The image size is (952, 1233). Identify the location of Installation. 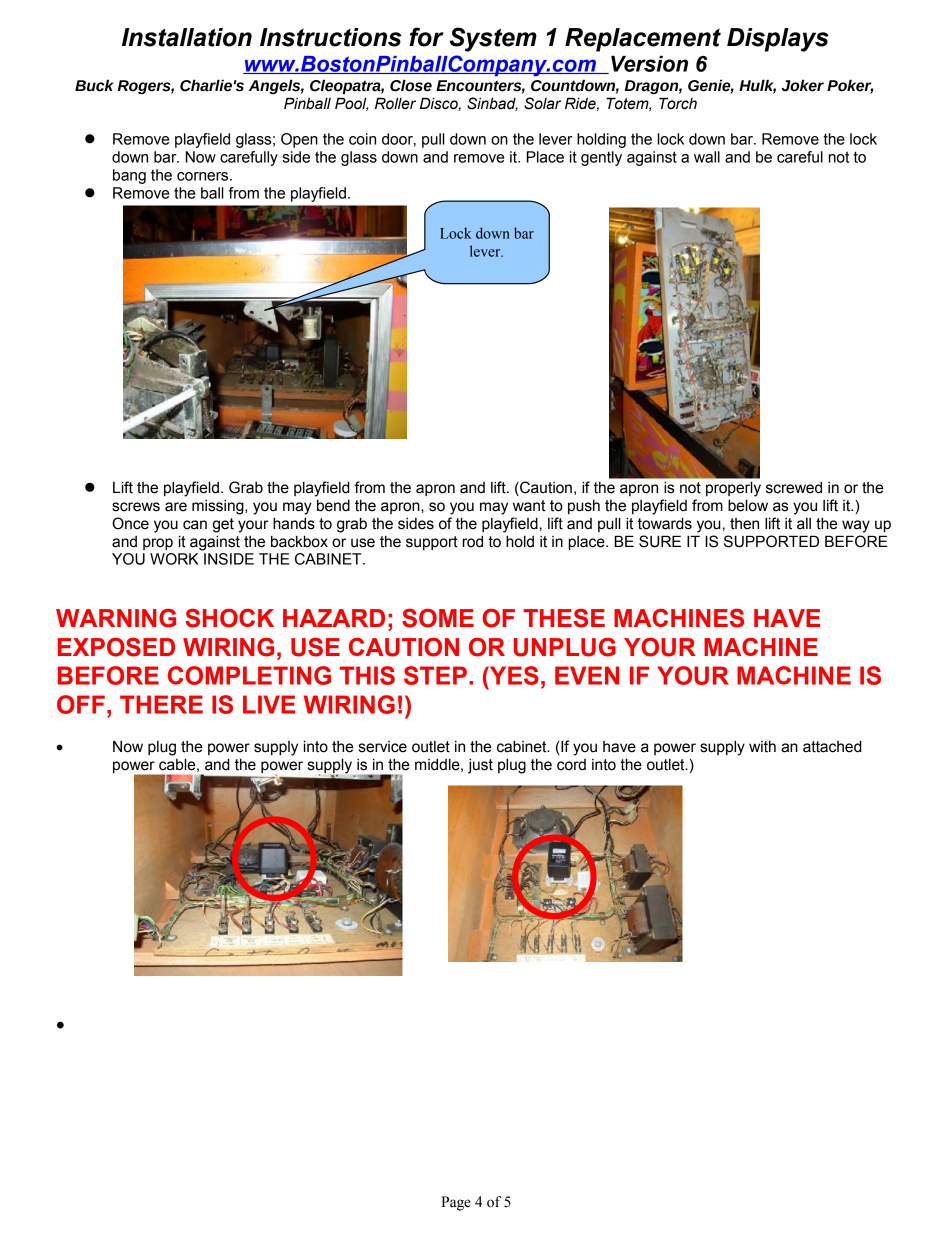
(187, 37).
